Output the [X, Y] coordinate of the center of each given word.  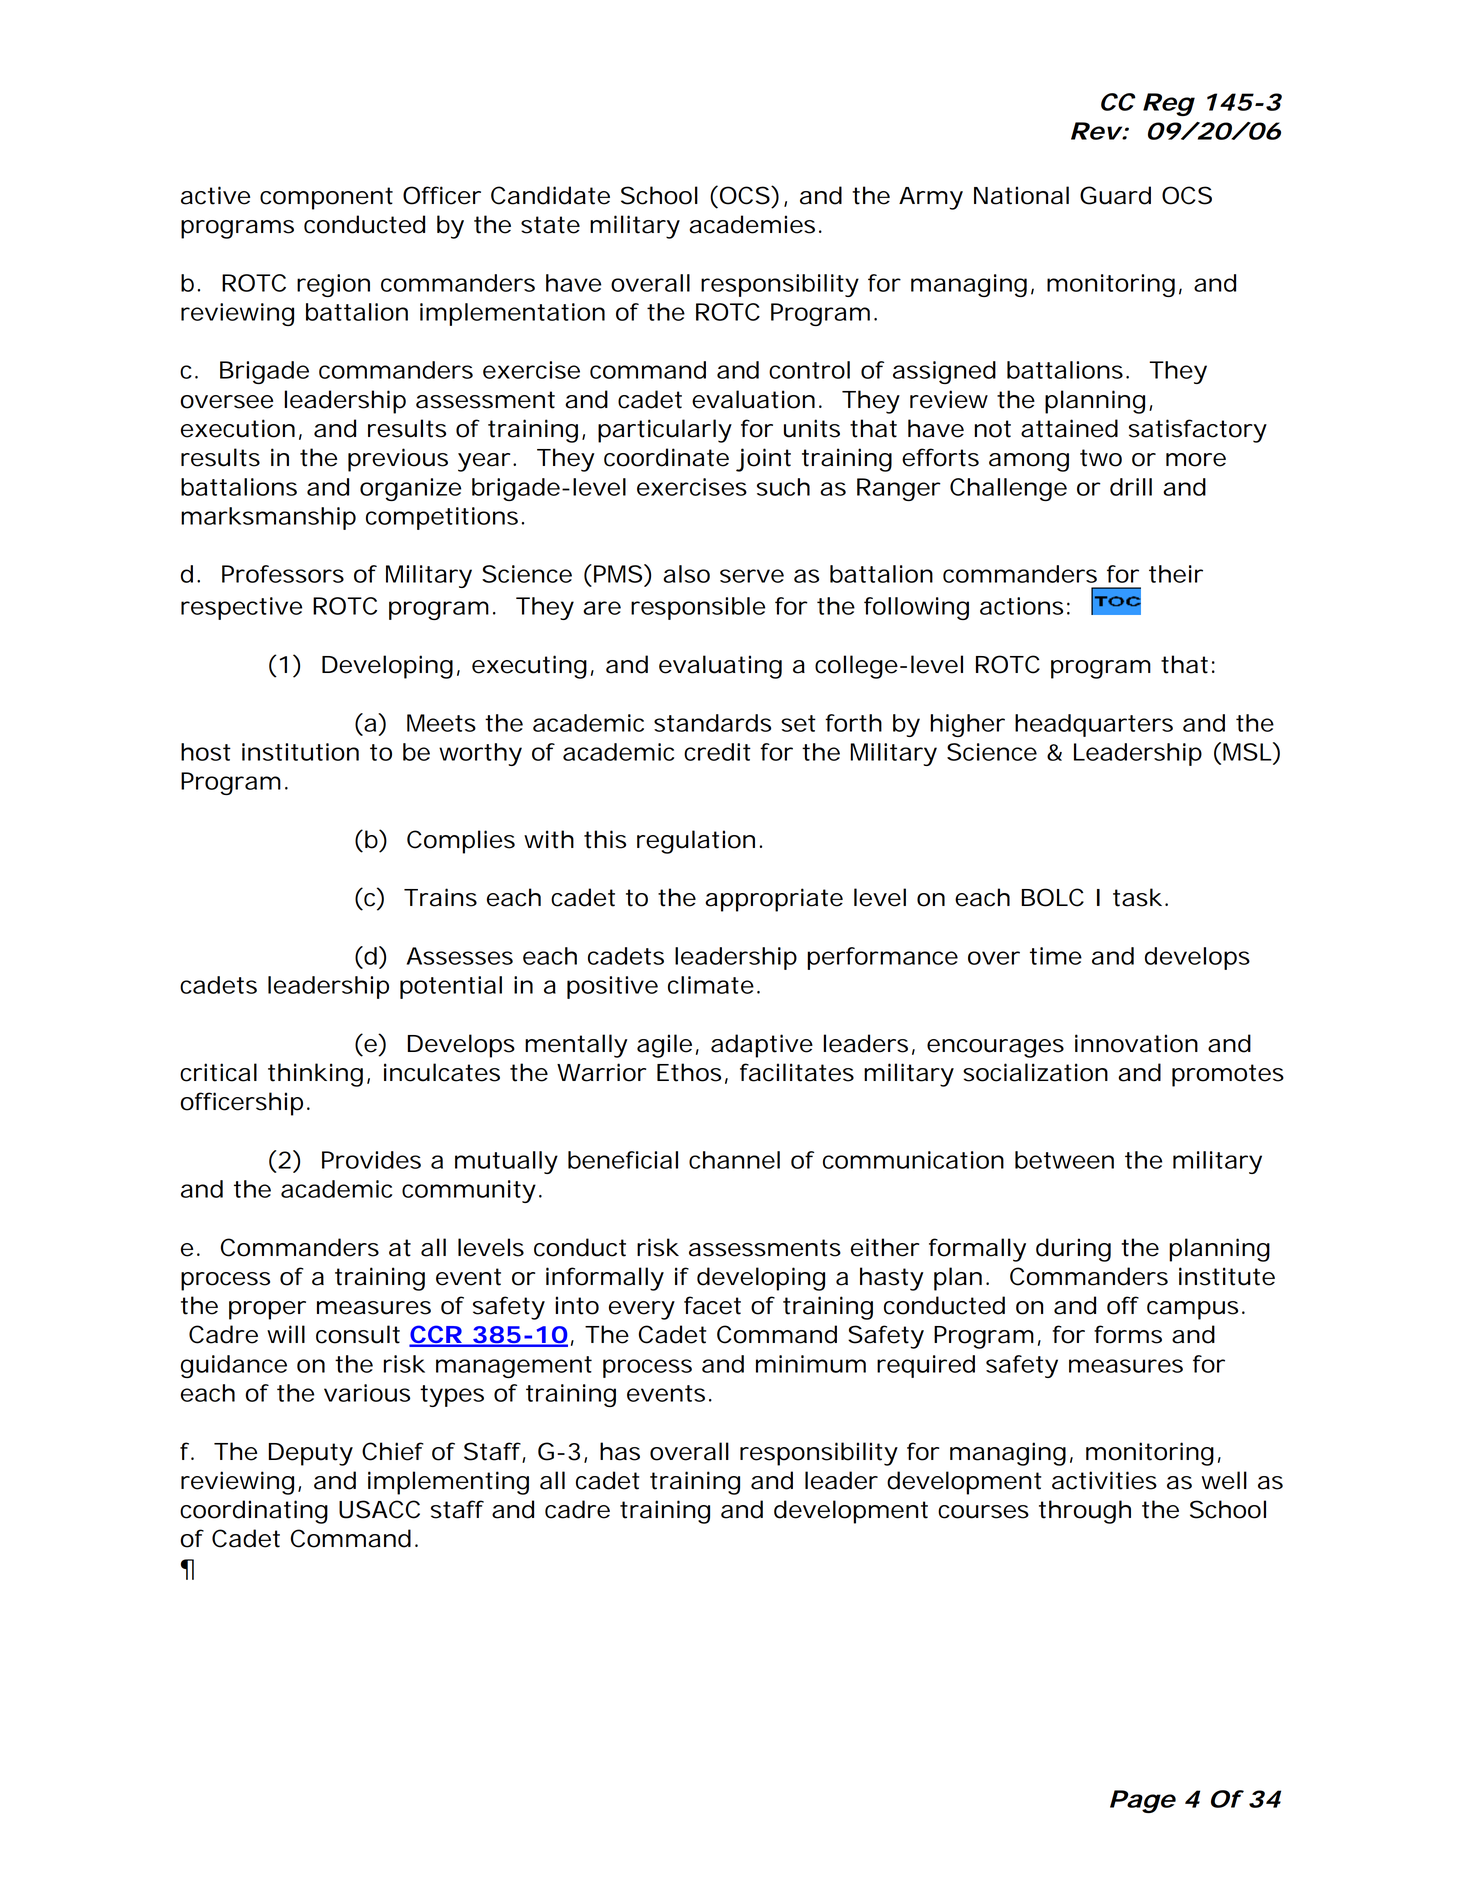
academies [752, 224]
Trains [440, 897]
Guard [1115, 195]
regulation [696, 842]
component [326, 198]
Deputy [311, 1454]
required [926, 1366]
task [1137, 897]
